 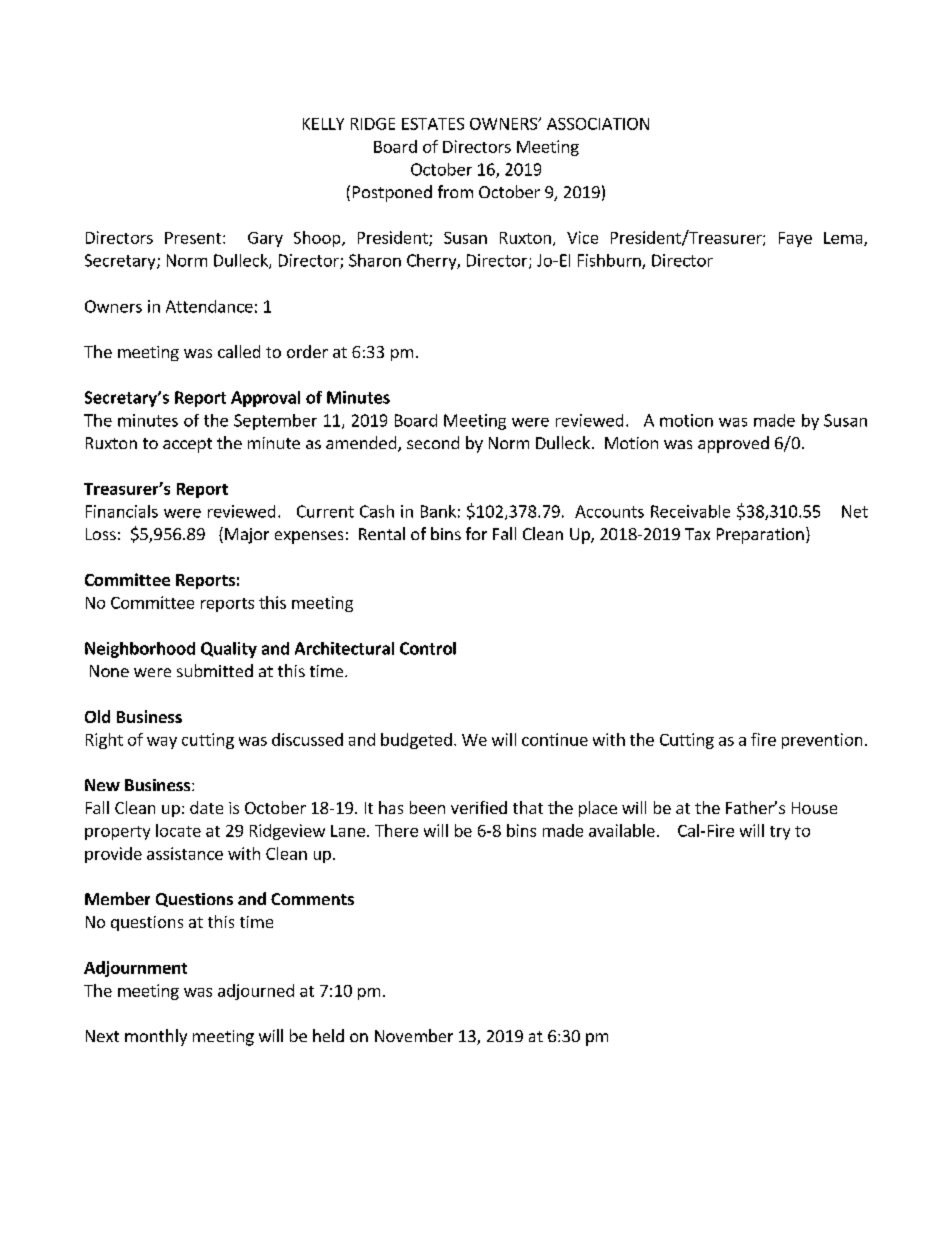 What do you see at coordinates (414, 1035) in the screenshot?
I see `November` at bounding box center [414, 1035].
